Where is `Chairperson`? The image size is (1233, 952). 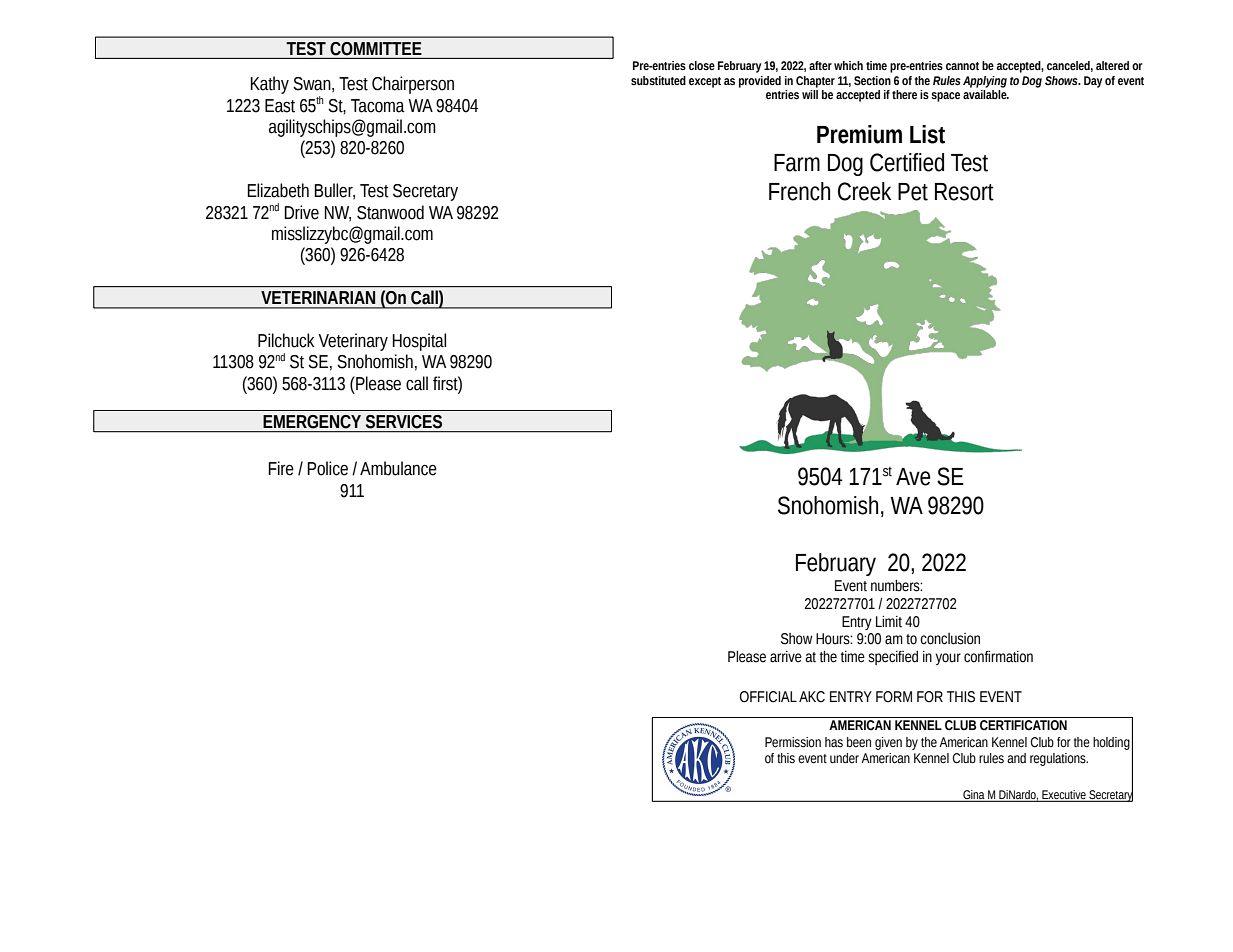 Chairperson is located at coordinates (413, 85).
